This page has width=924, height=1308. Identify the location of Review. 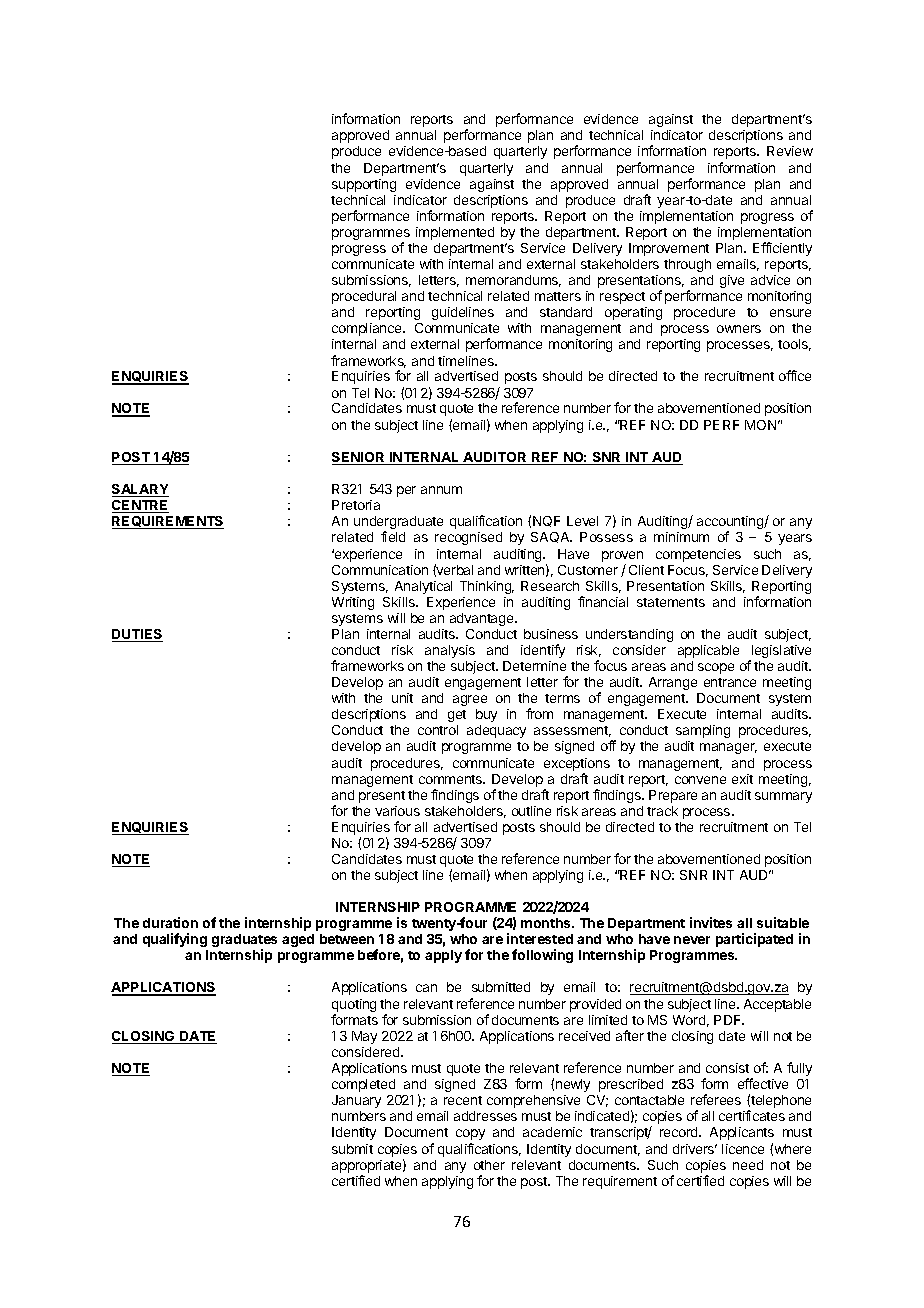
(790, 151).
